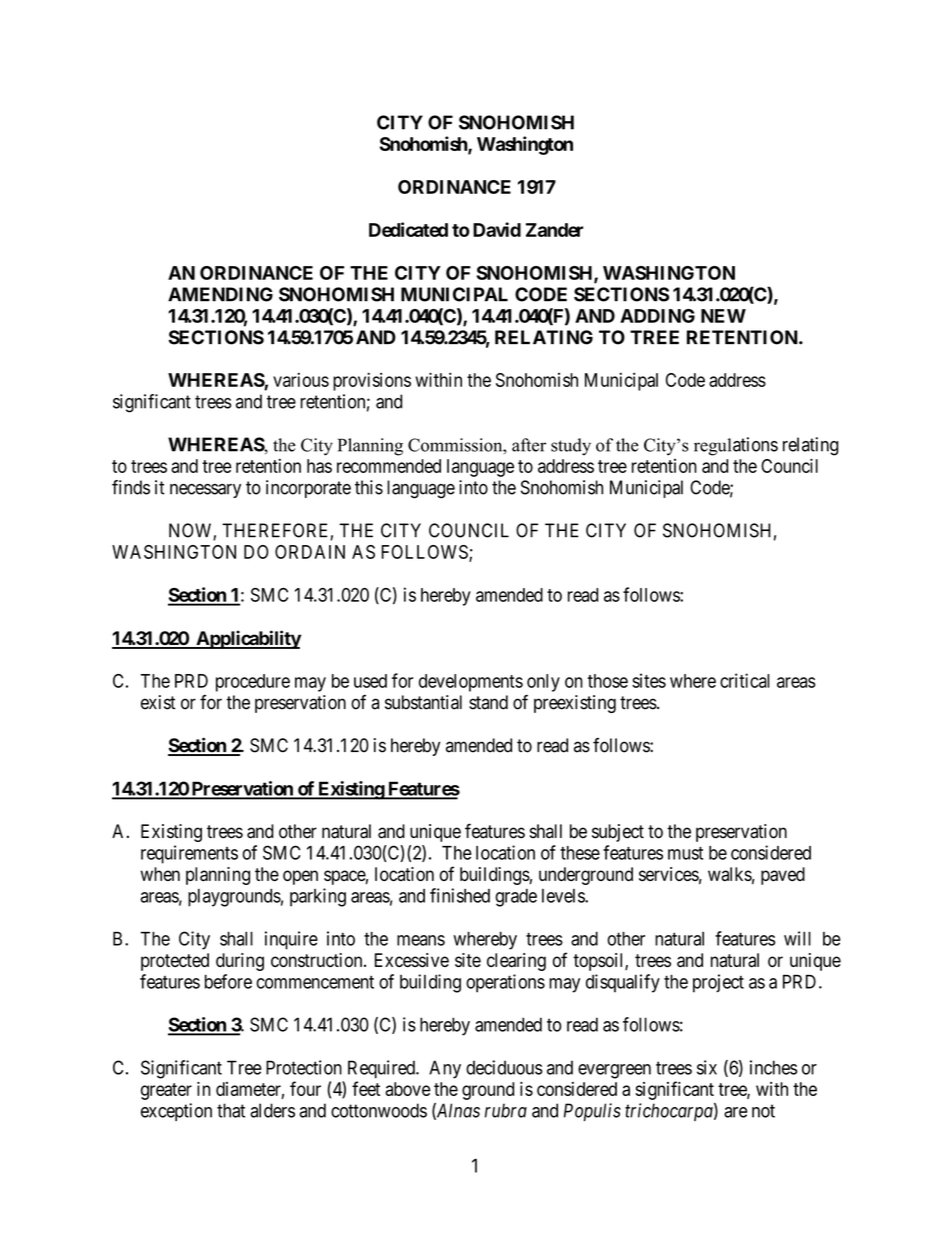 The height and width of the screenshot is (1233, 952). I want to click on AMENDING, so click(220, 294).
